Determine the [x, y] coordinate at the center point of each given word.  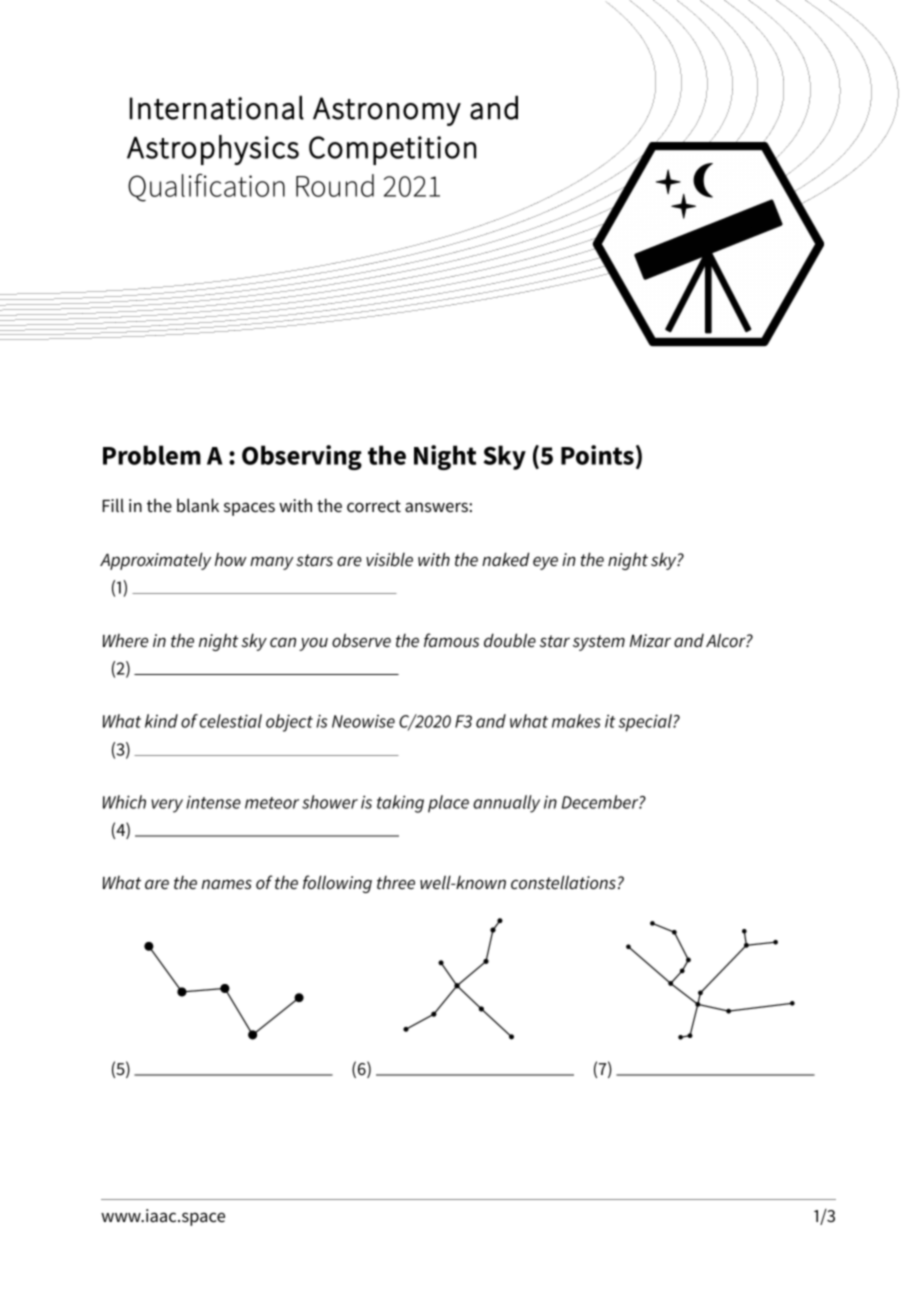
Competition [392, 150]
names [226, 884]
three [396, 882]
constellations [563, 882]
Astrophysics [213, 150]
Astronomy [387, 111]
